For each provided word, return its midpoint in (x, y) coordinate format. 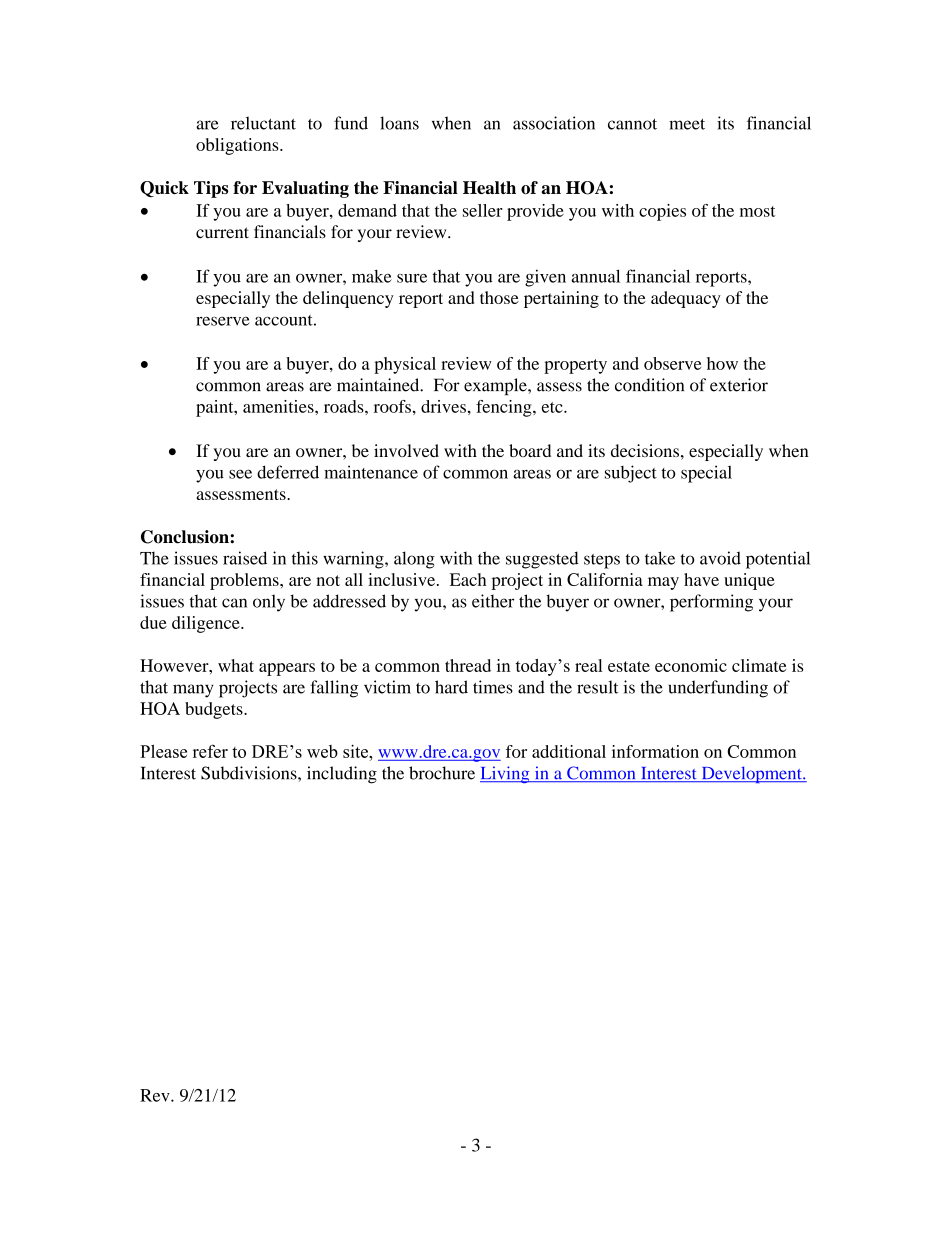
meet (687, 124)
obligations (238, 146)
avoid (720, 558)
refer (210, 751)
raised (245, 558)
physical (405, 365)
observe (672, 363)
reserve (223, 321)
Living (506, 774)
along (414, 560)
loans (399, 123)
